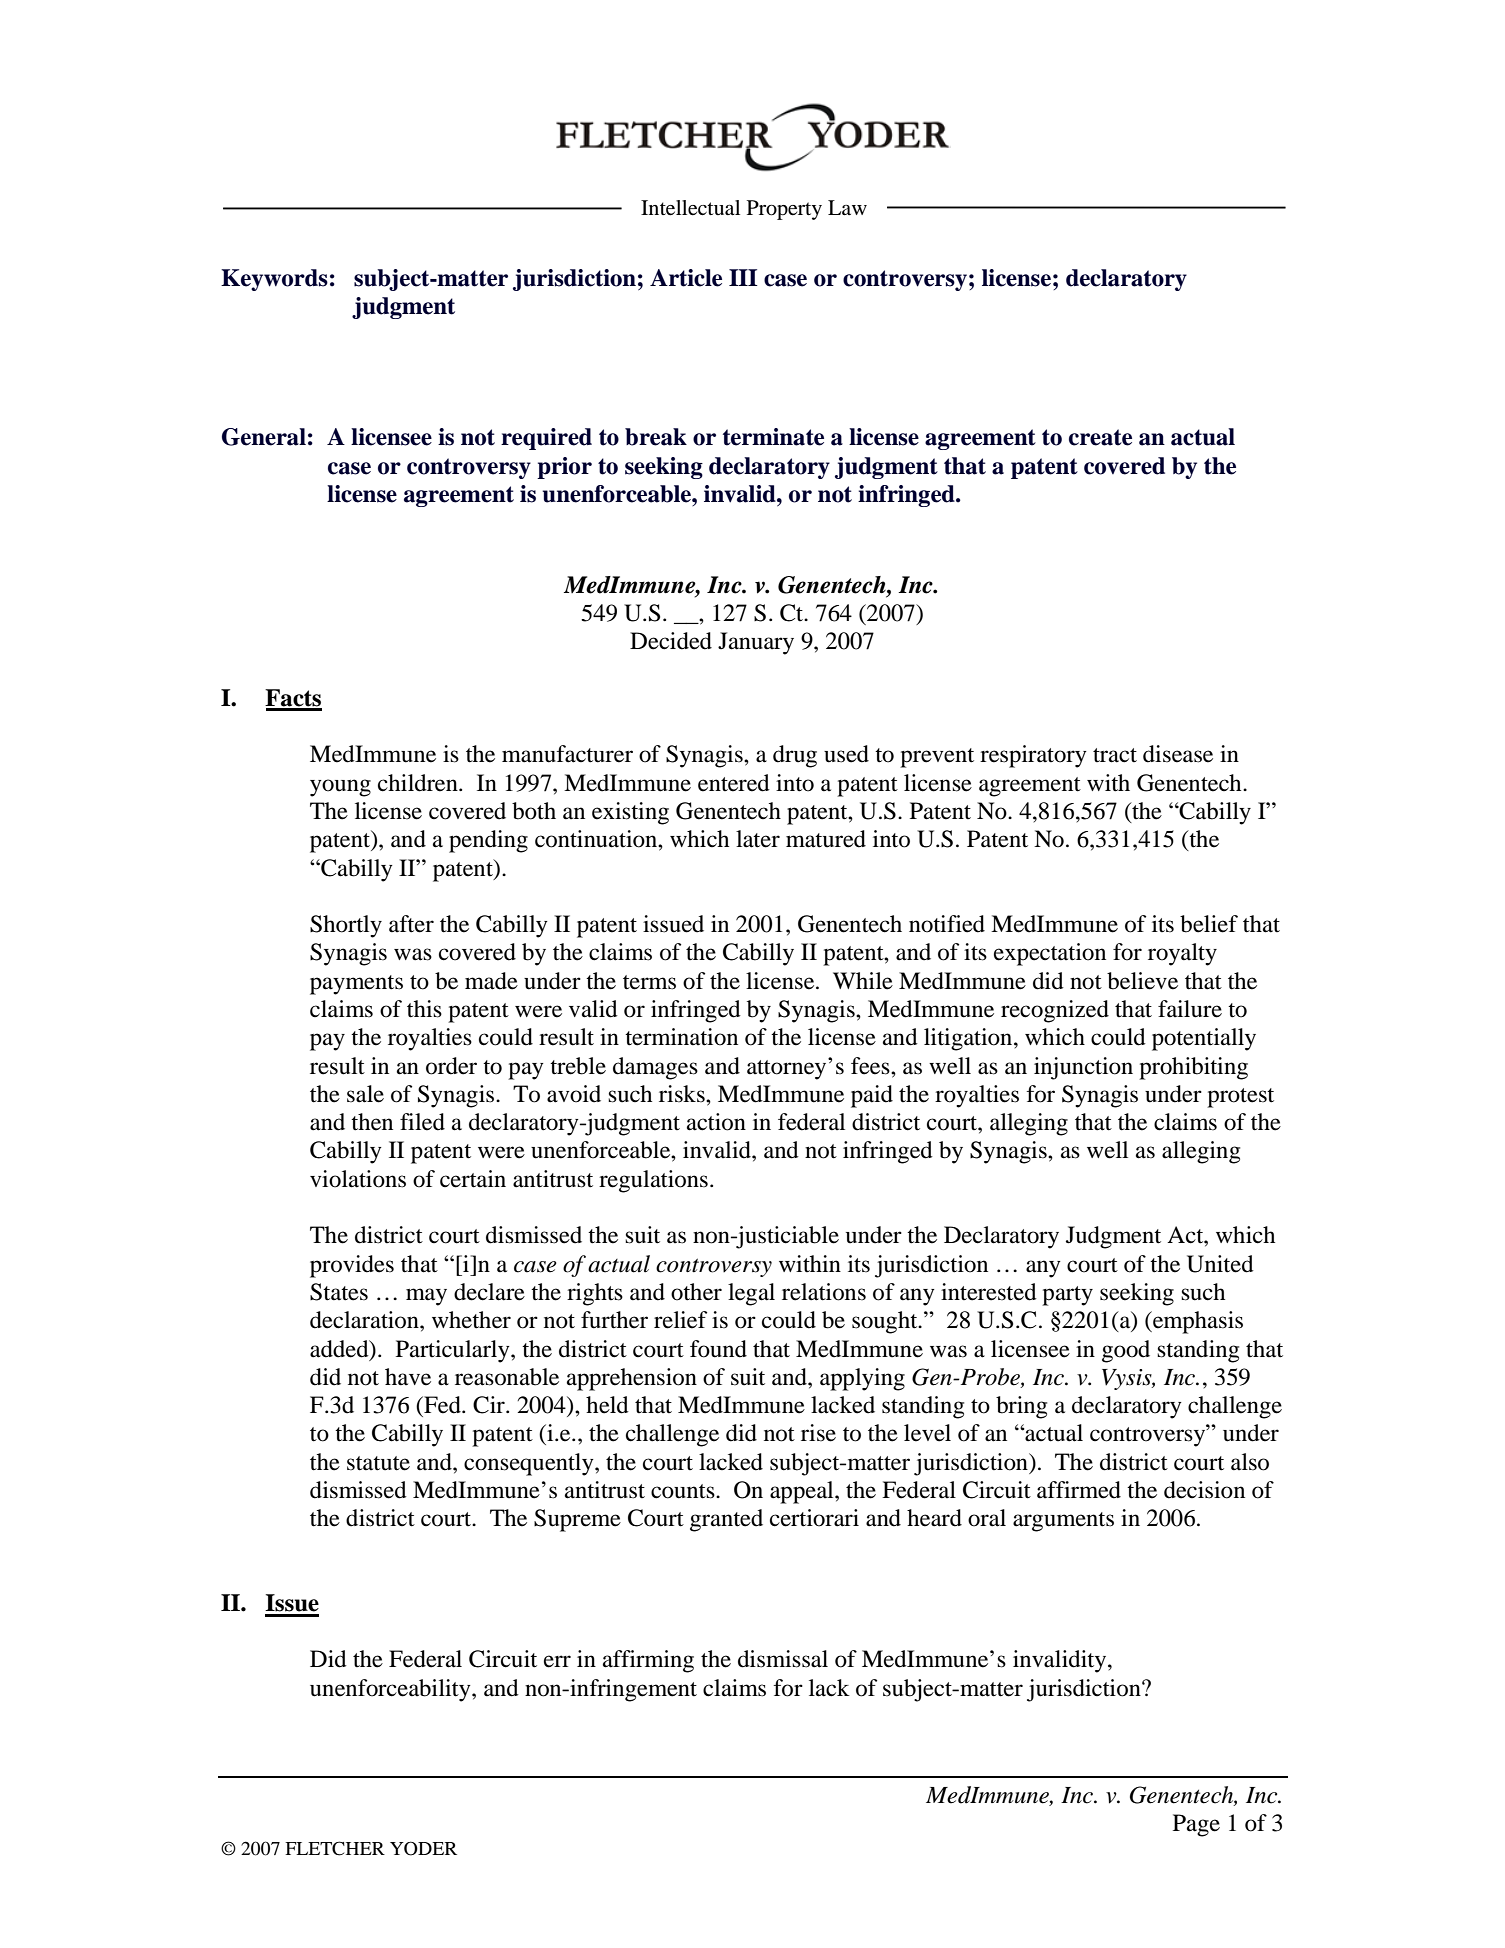 This screenshot has height=1948, width=1505. What do you see at coordinates (274, 280) in the screenshot?
I see `Keywords` at bounding box center [274, 280].
